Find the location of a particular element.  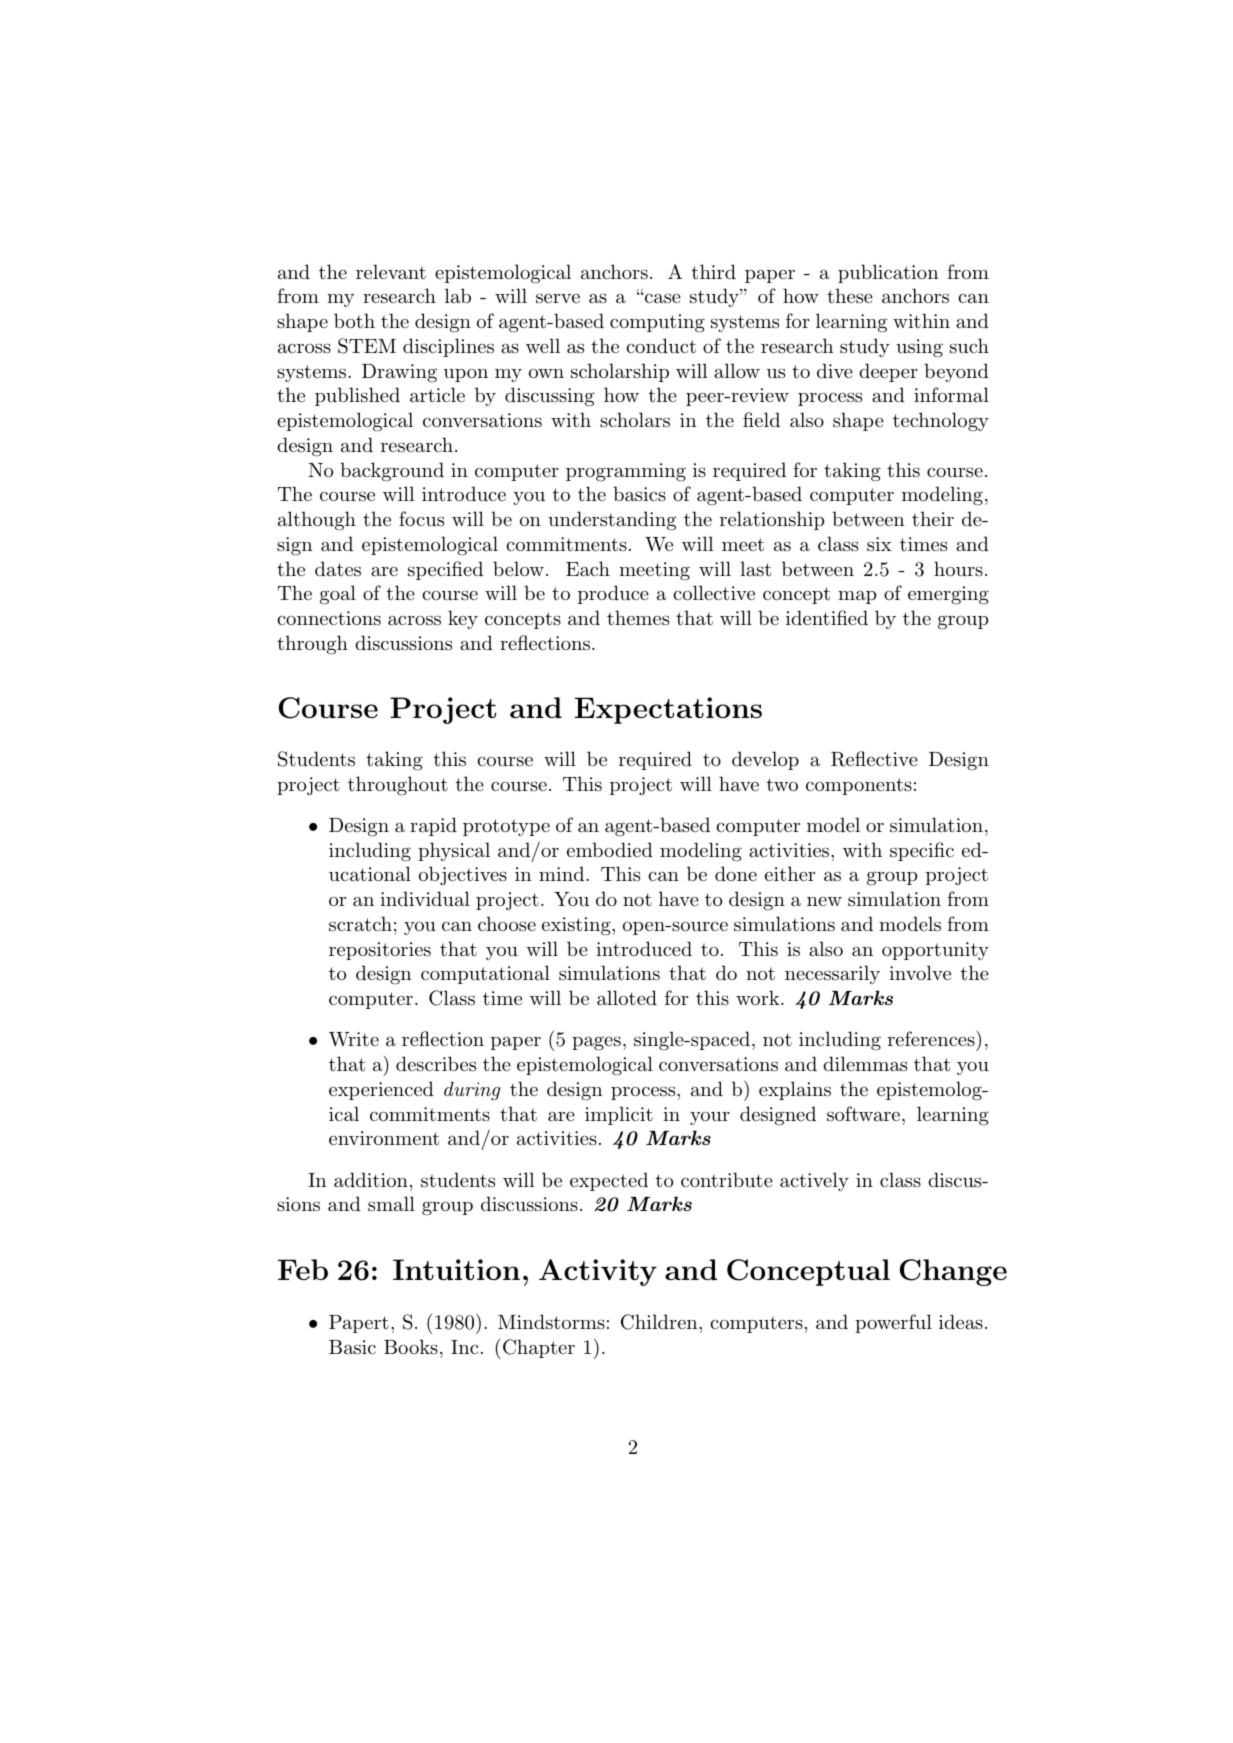

repositories is located at coordinates (380, 951).
